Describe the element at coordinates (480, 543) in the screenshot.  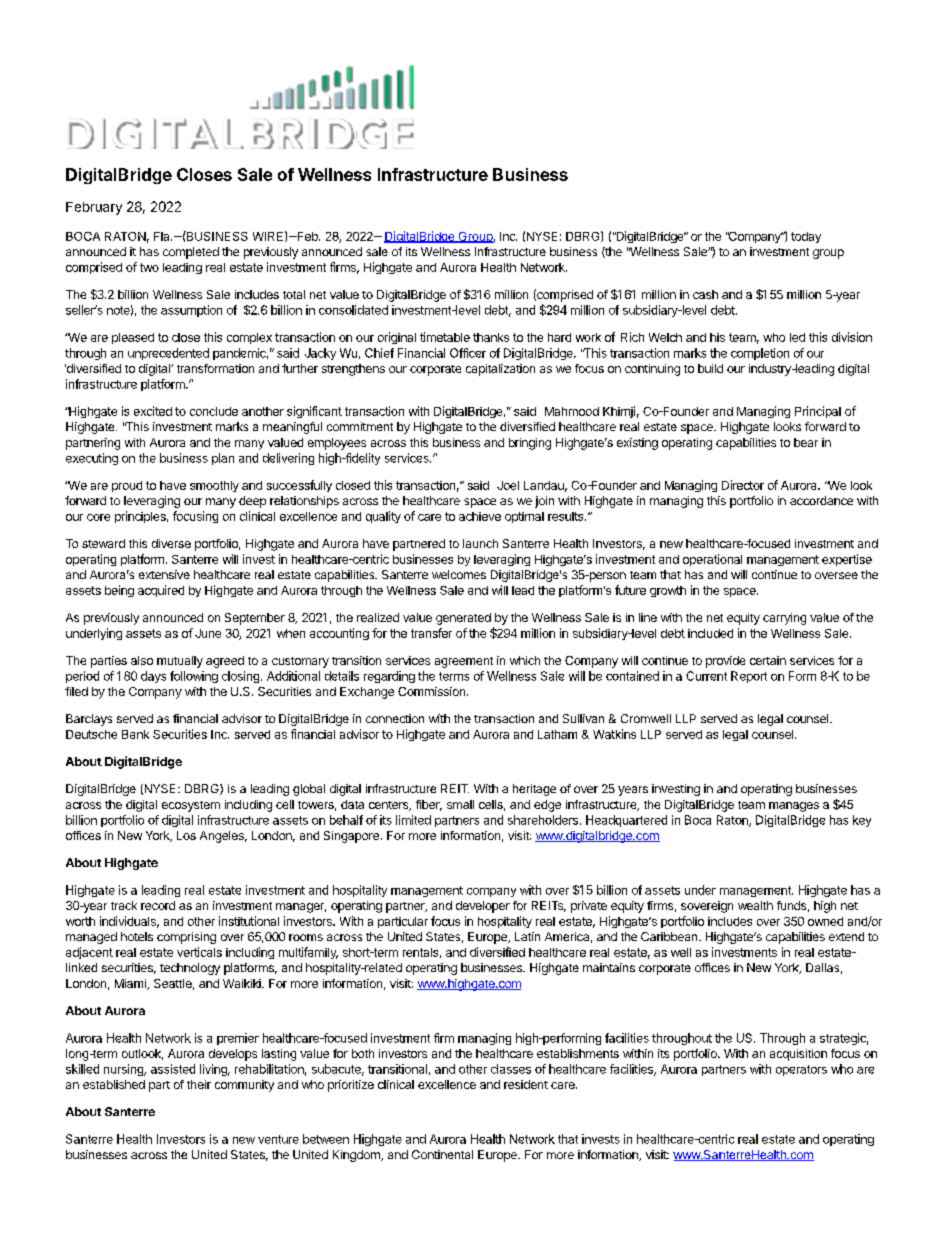
I see `launch` at that location.
